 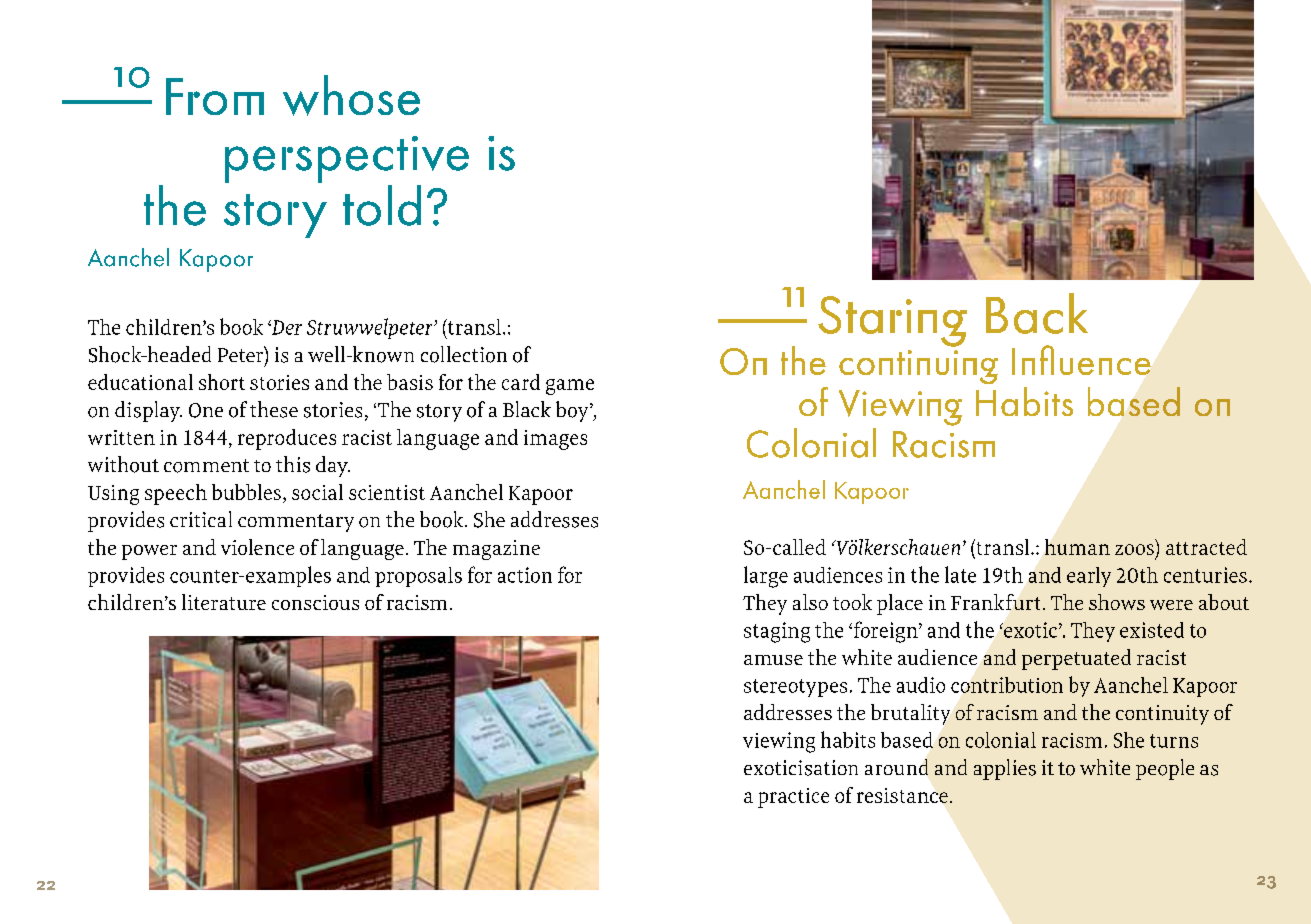 I want to click on From, so click(x=215, y=96).
